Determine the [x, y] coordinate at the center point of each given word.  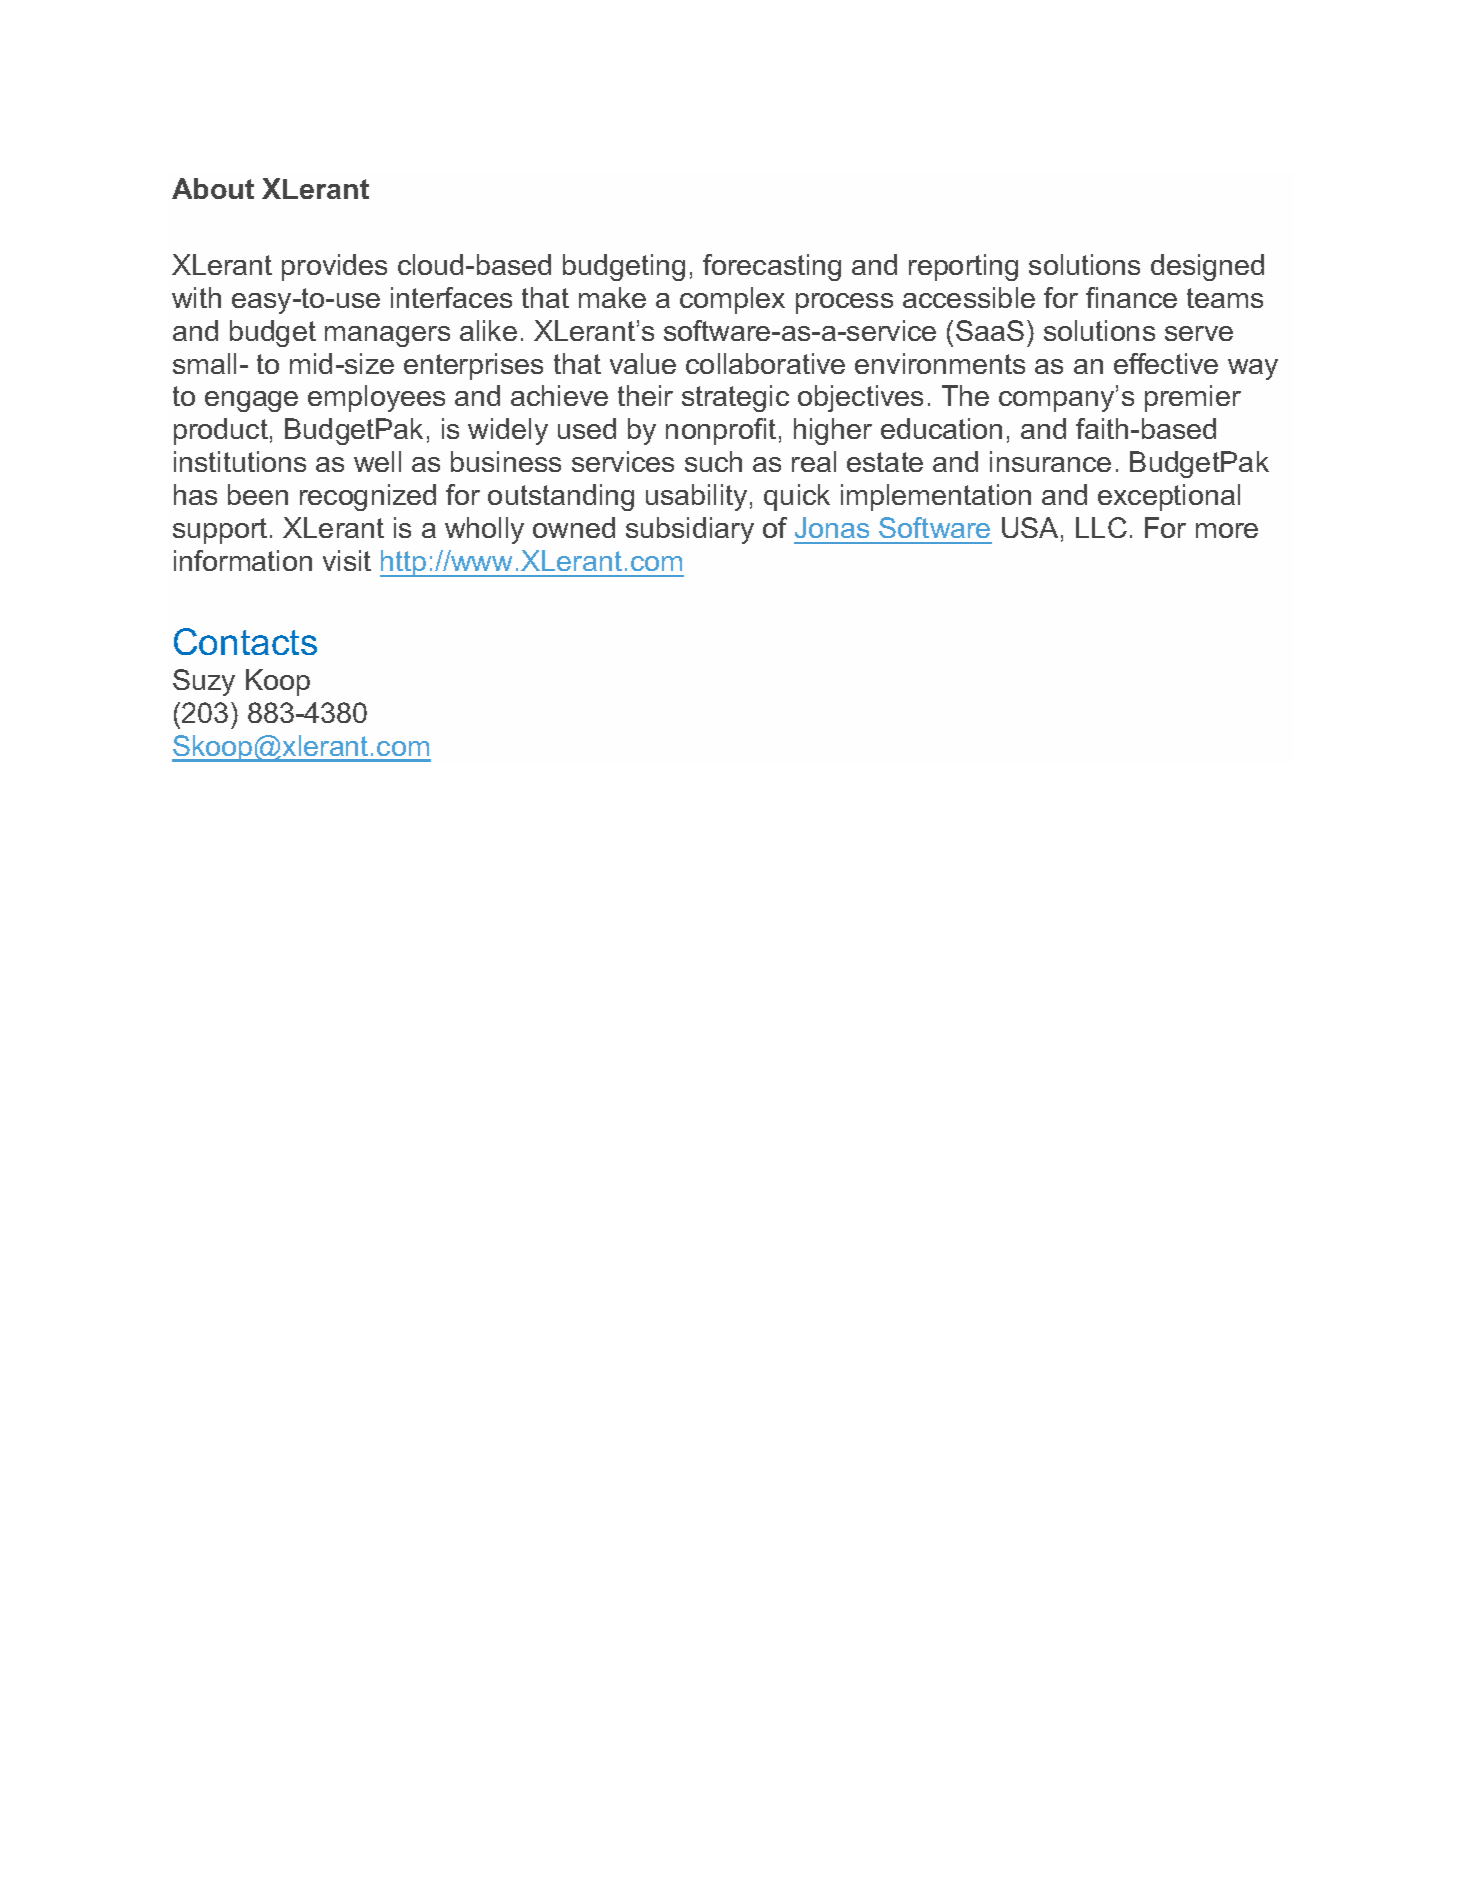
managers [387, 336]
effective [1166, 363]
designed [1207, 267]
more [1227, 530]
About [213, 188]
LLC [1101, 527]
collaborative [765, 363]
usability [696, 497]
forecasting [772, 267]
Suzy [204, 682]
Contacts [245, 641]
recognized [368, 497]
